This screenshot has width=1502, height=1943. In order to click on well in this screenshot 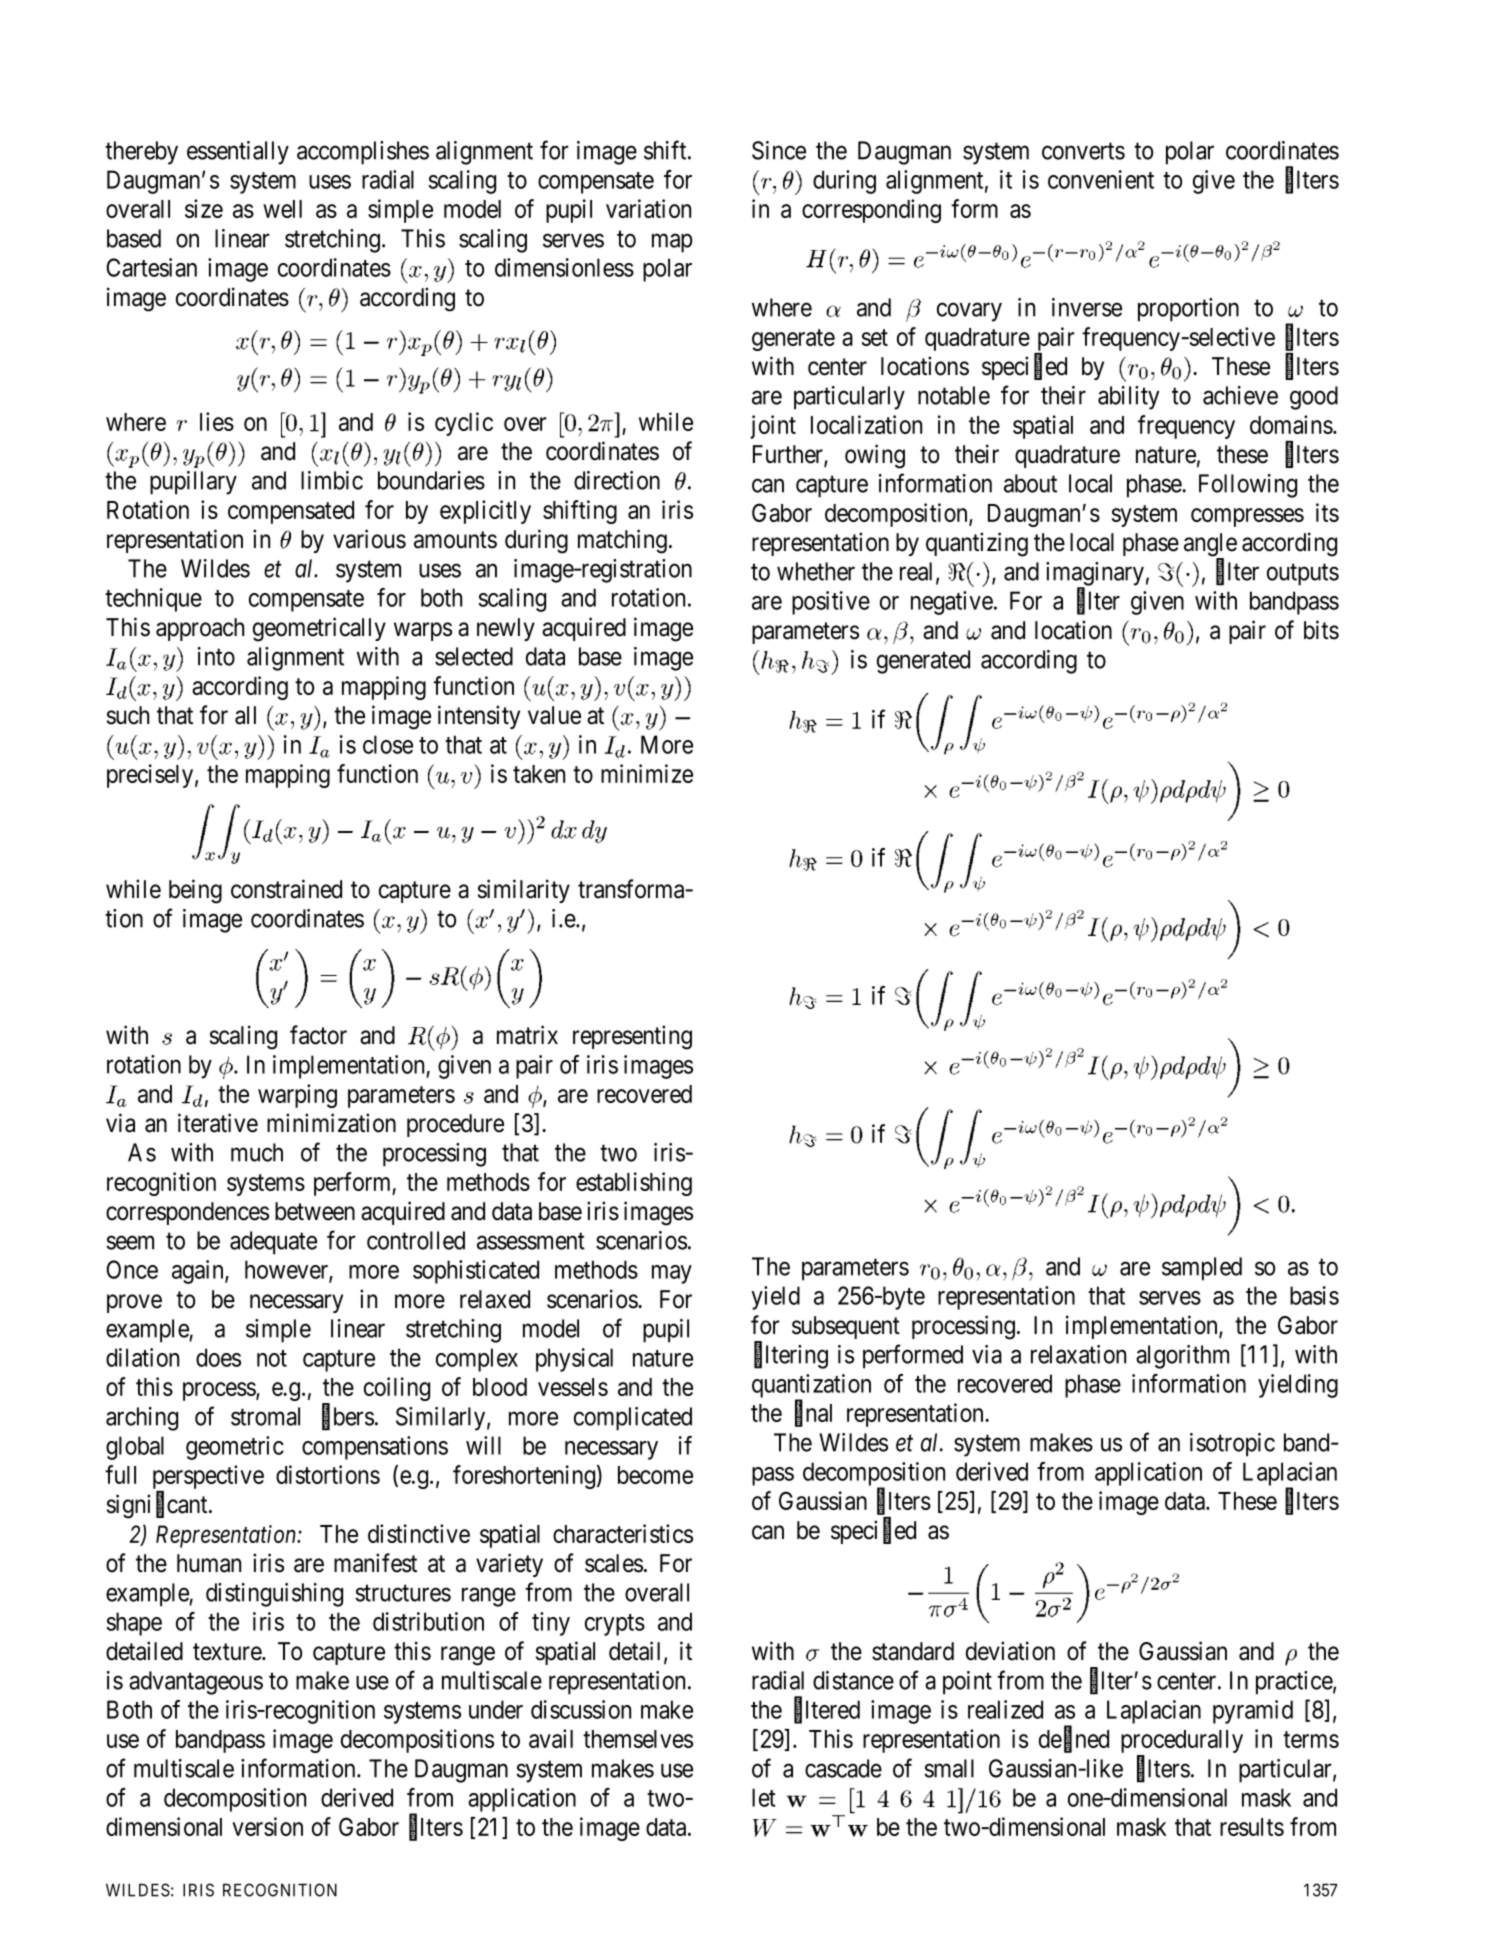, I will do `click(282, 209)`.
